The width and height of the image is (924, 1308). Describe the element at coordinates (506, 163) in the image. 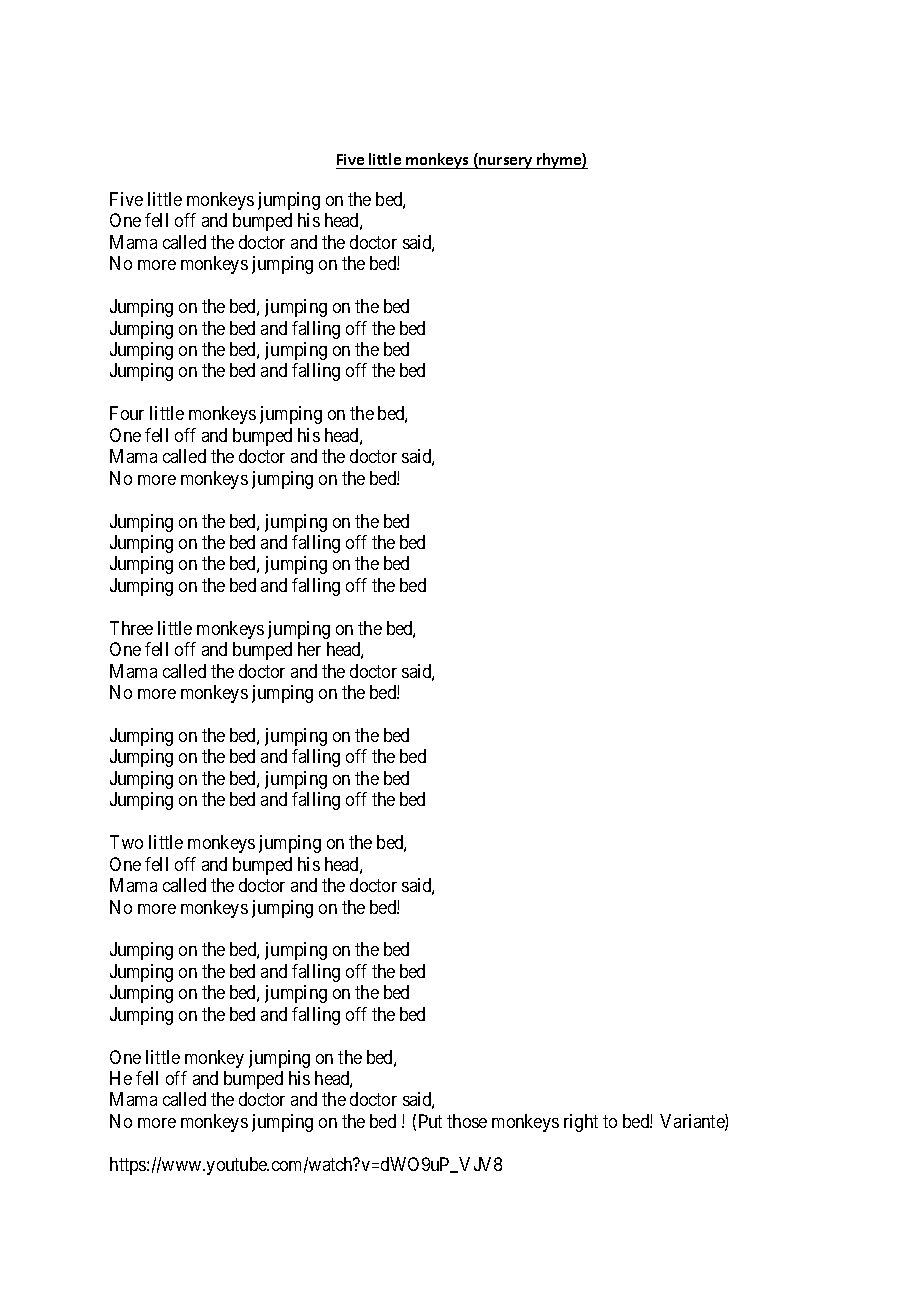

I see `nursery` at that location.
